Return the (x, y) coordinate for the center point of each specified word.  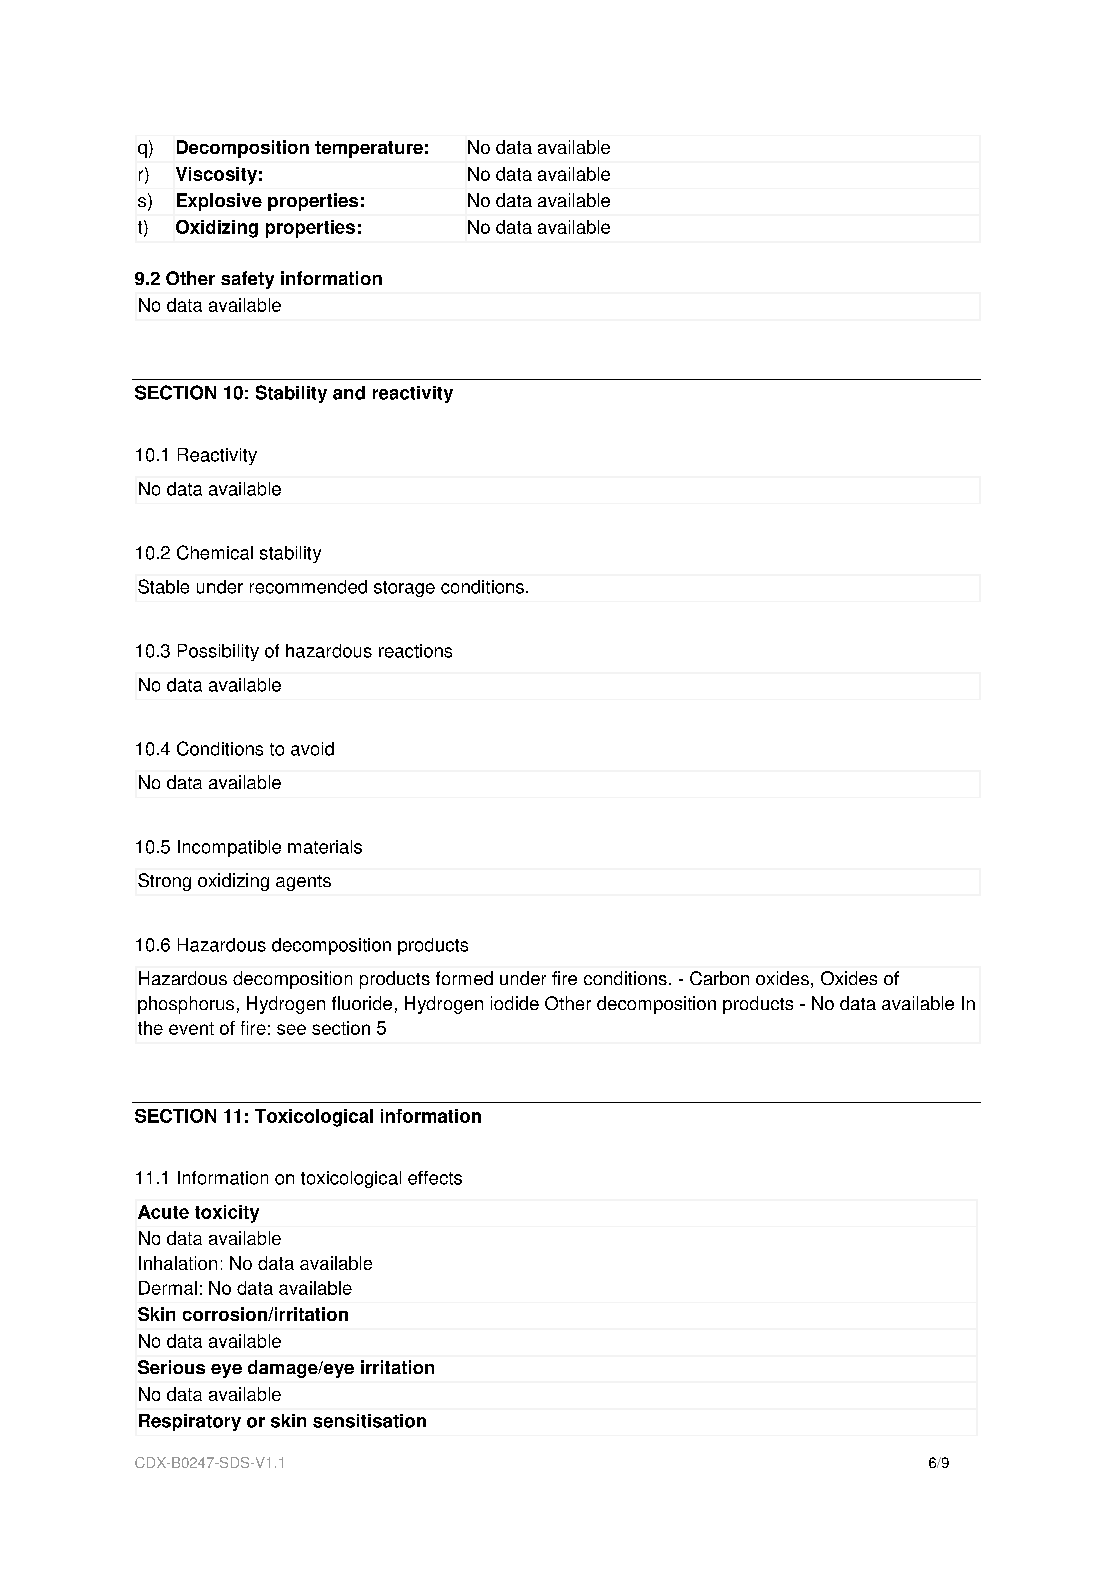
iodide (515, 1003)
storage (404, 589)
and (349, 393)
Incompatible (229, 848)
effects (435, 1178)
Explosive (219, 202)
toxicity (227, 1214)
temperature (369, 149)
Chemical (215, 552)
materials (325, 847)
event (191, 1028)
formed (464, 978)
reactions (415, 651)
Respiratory (190, 1422)
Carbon (719, 978)
